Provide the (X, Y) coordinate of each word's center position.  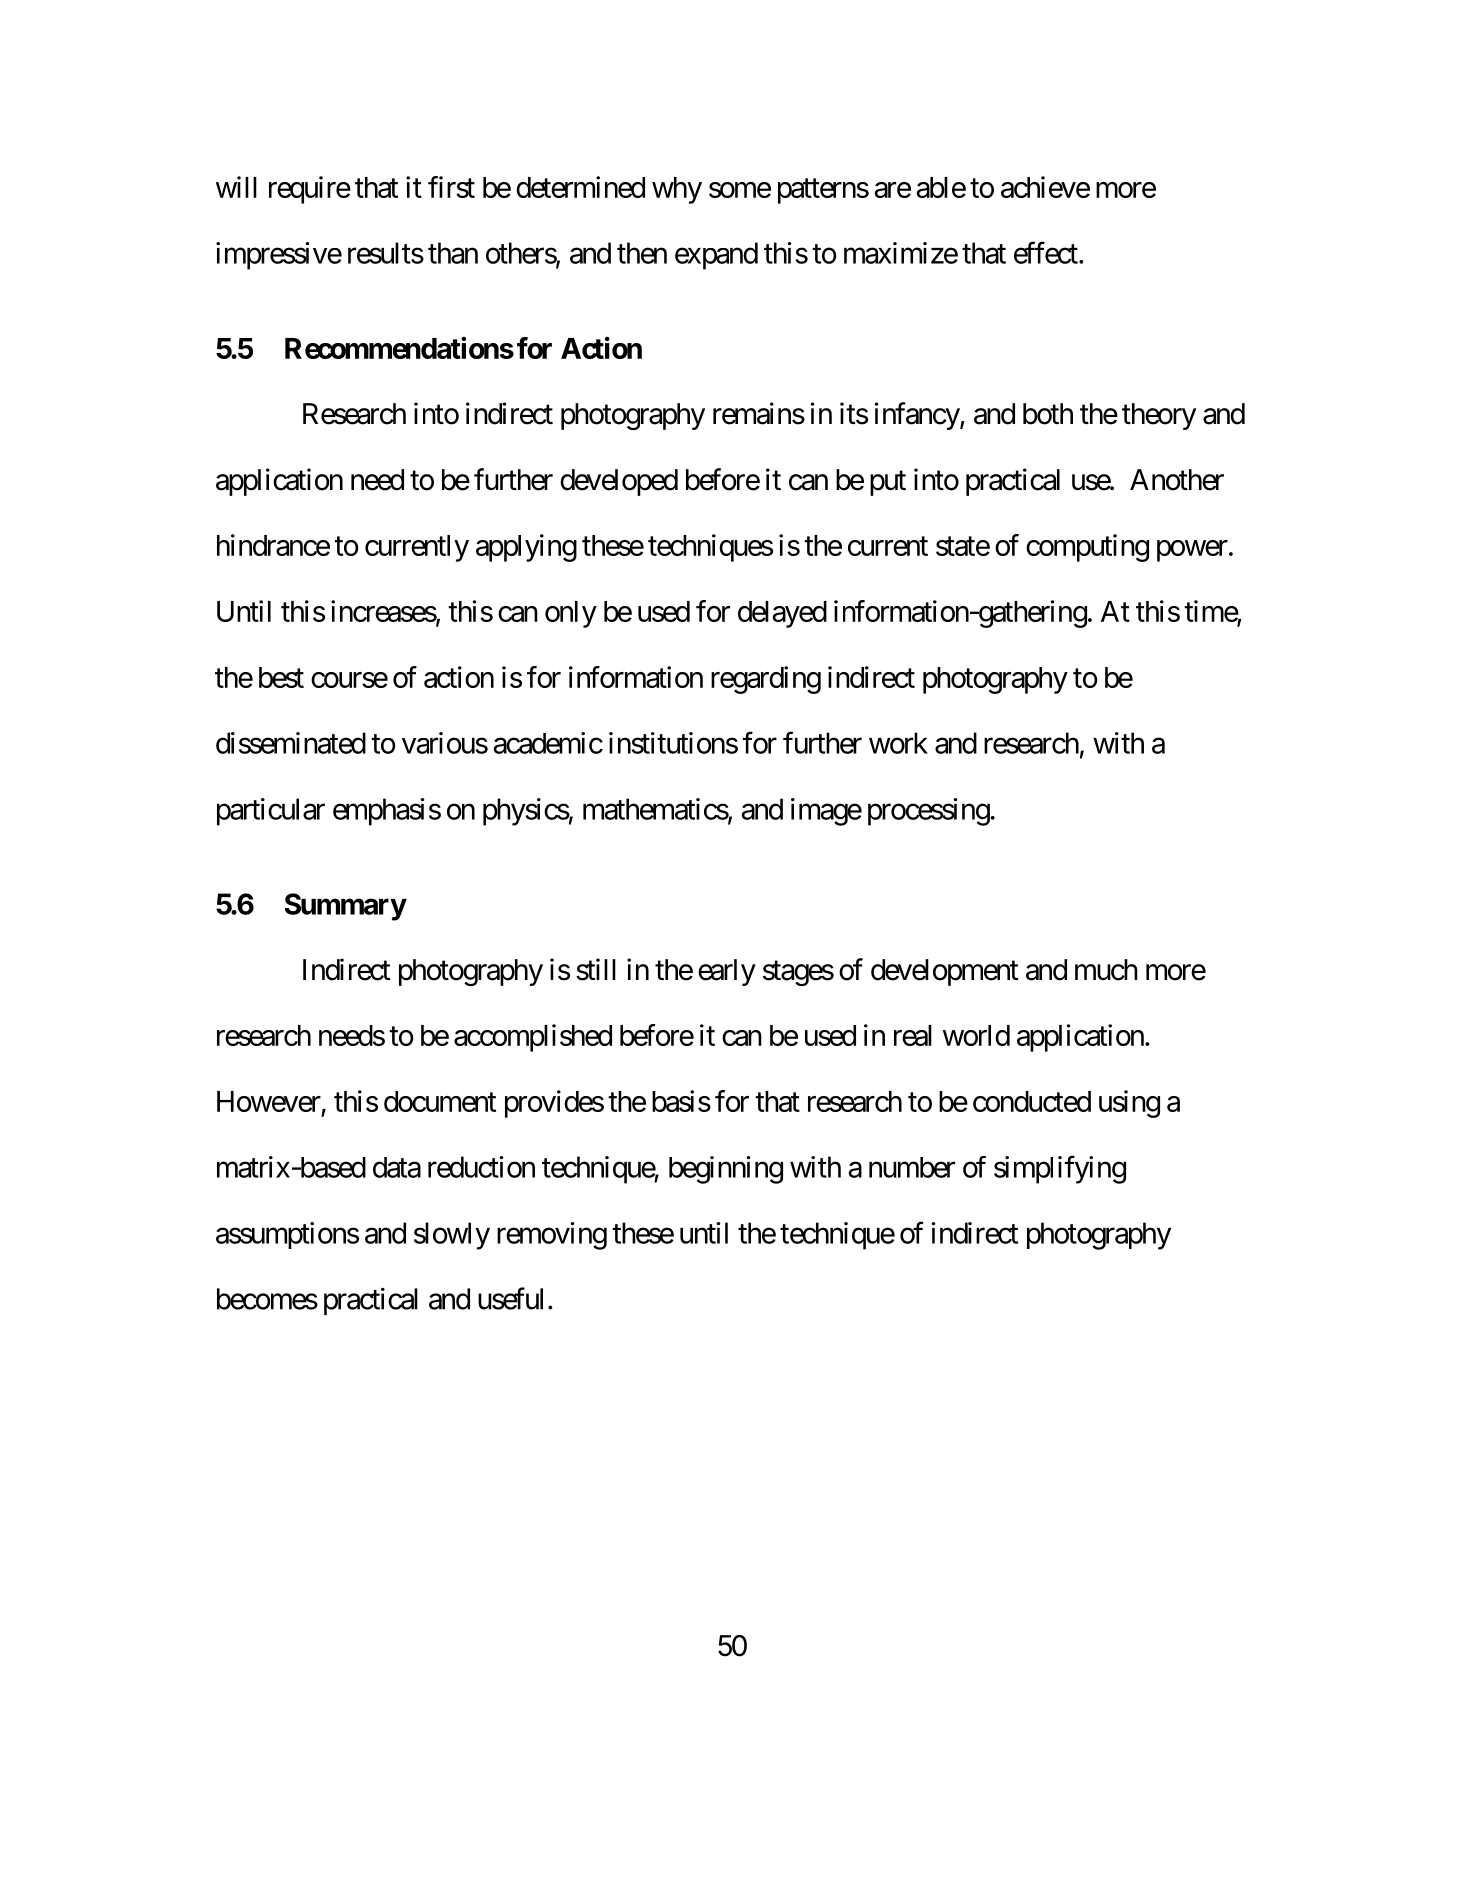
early (727, 972)
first (451, 187)
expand (716, 256)
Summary (345, 907)
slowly (452, 1236)
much (1106, 970)
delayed (782, 614)
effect (1047, 253)
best (281, 677)
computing (1087, 548)
